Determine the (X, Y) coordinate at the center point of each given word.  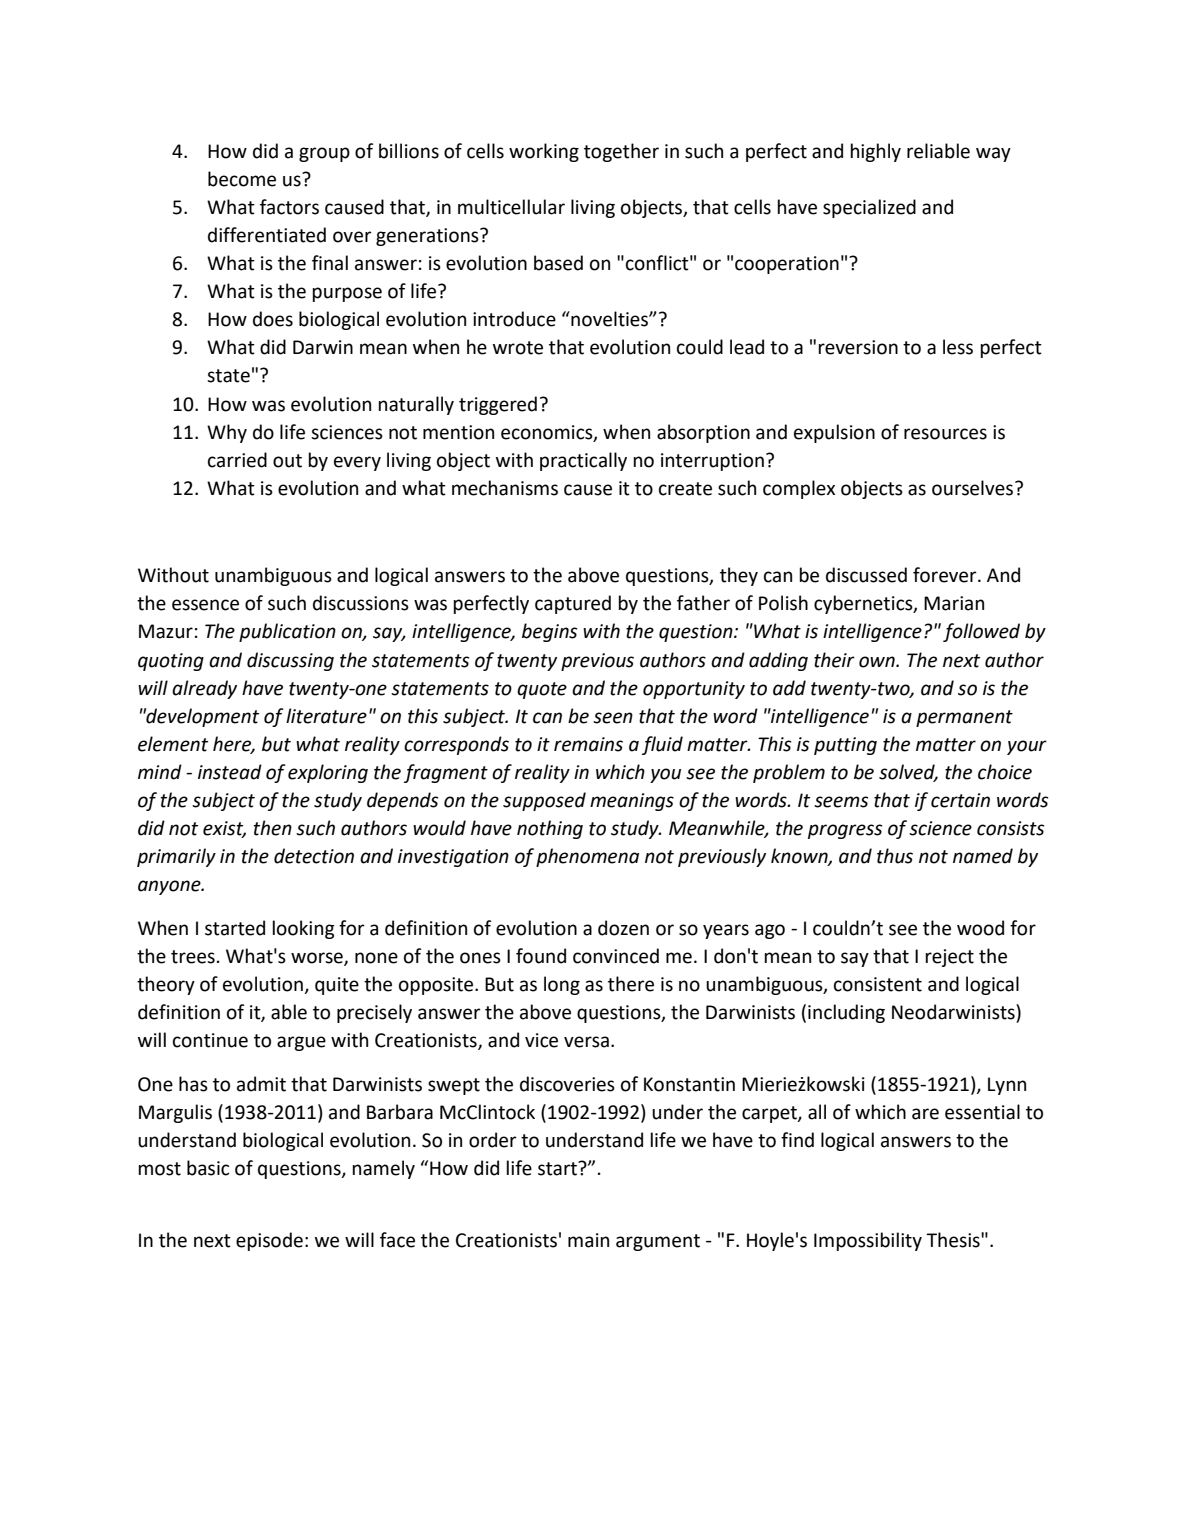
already (204, 689)
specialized (869, 208)
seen (613, 718)
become (242, 179)
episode (269, 1241)
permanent (964, 718)
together (621, 152)
